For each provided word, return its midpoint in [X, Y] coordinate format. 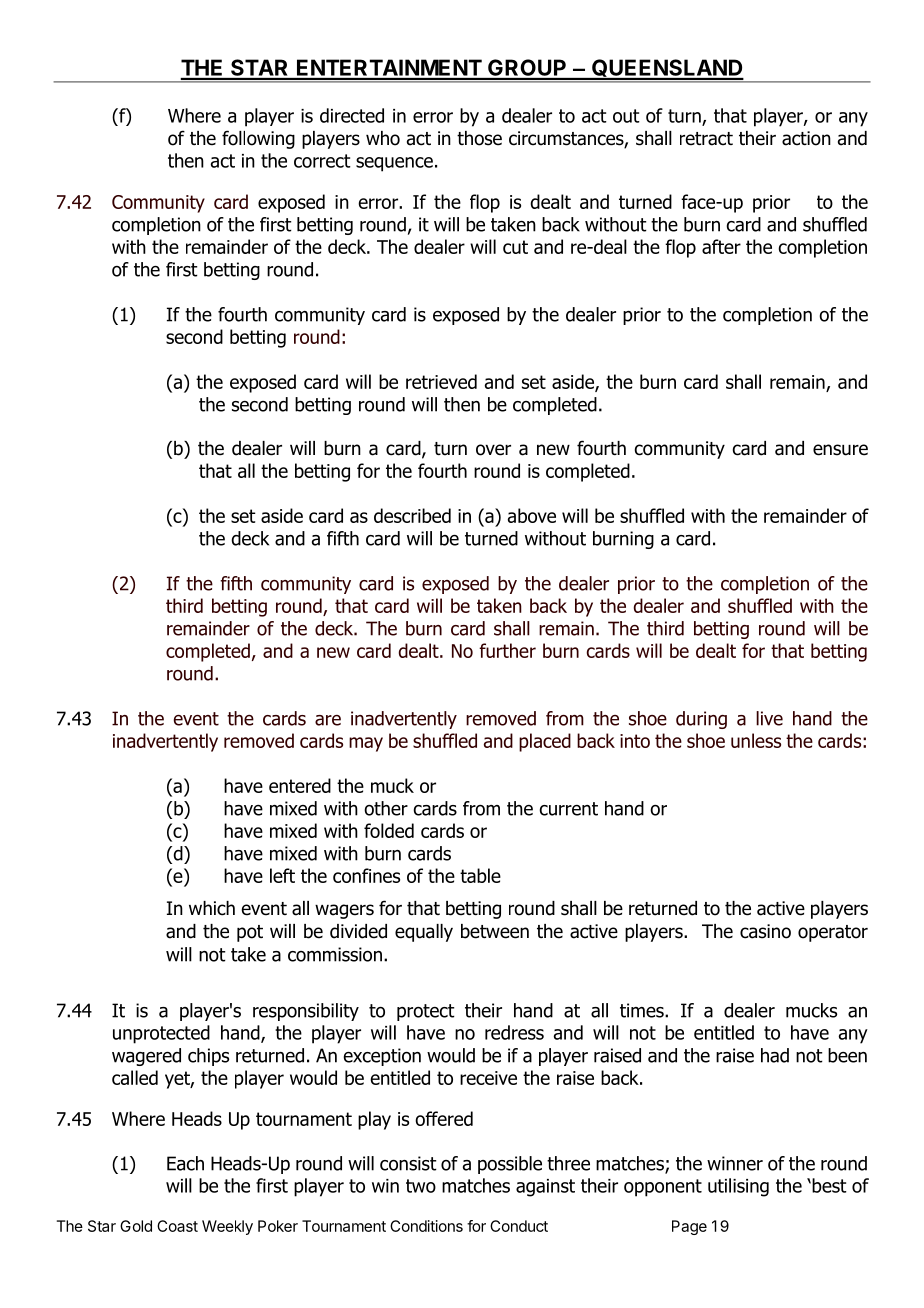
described [412, 515]
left [282, 875]
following [258, 139]
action [806, 138]
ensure [840, 450]
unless [756, 740]
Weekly [227, 1227]
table [480, 875]
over [493, 450]
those [479, 138]
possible [510, 1165]
